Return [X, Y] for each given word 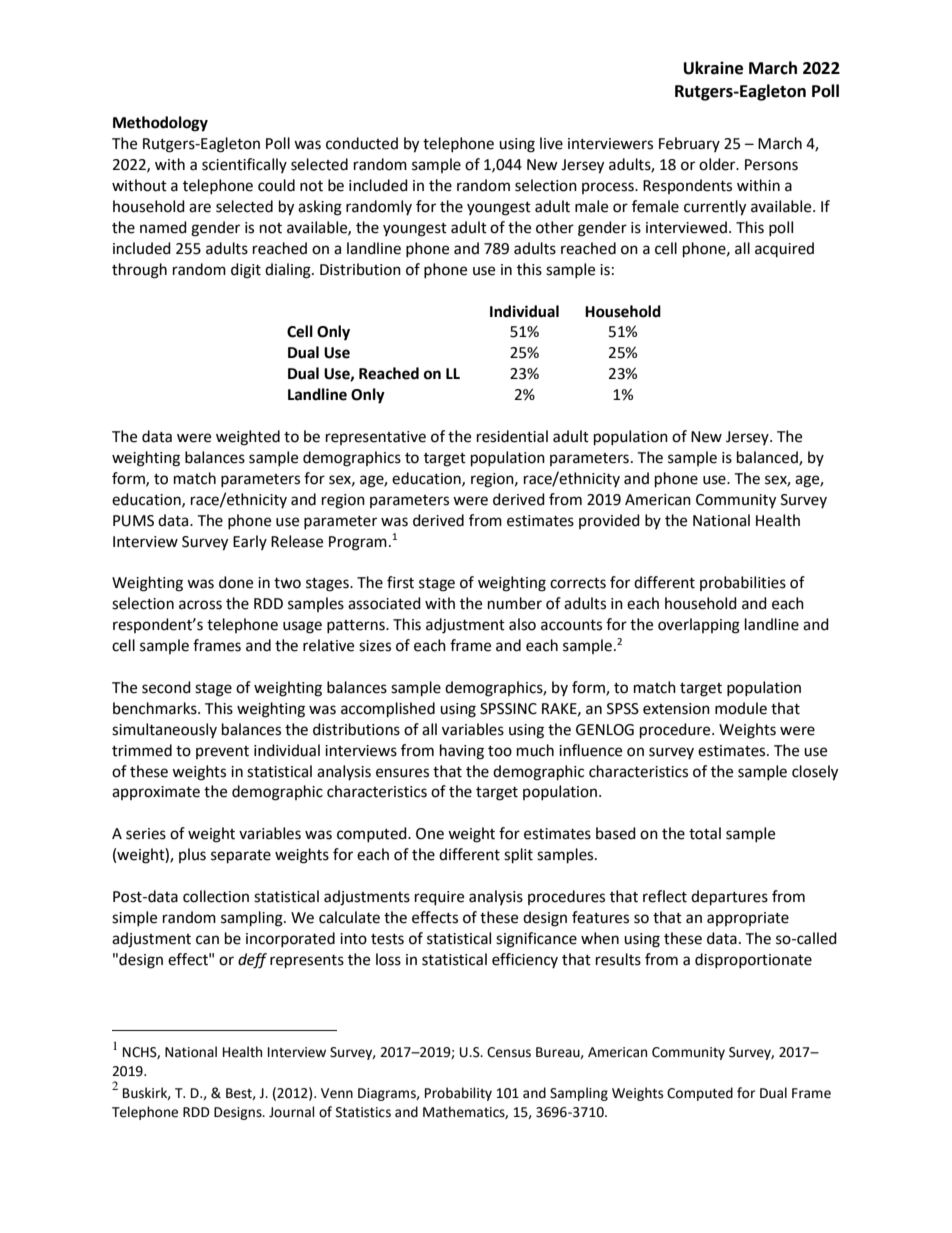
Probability [458, 1094]
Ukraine [713, 68]
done [236, 582]
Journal [292, 1112]
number [515, 603]
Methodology [160, 124]
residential [512, 436]
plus [192, 855]
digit [246, 271]
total [705, 833]
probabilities [743, 583]
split [518, 856]
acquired [784, 249]
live [551, 143]
